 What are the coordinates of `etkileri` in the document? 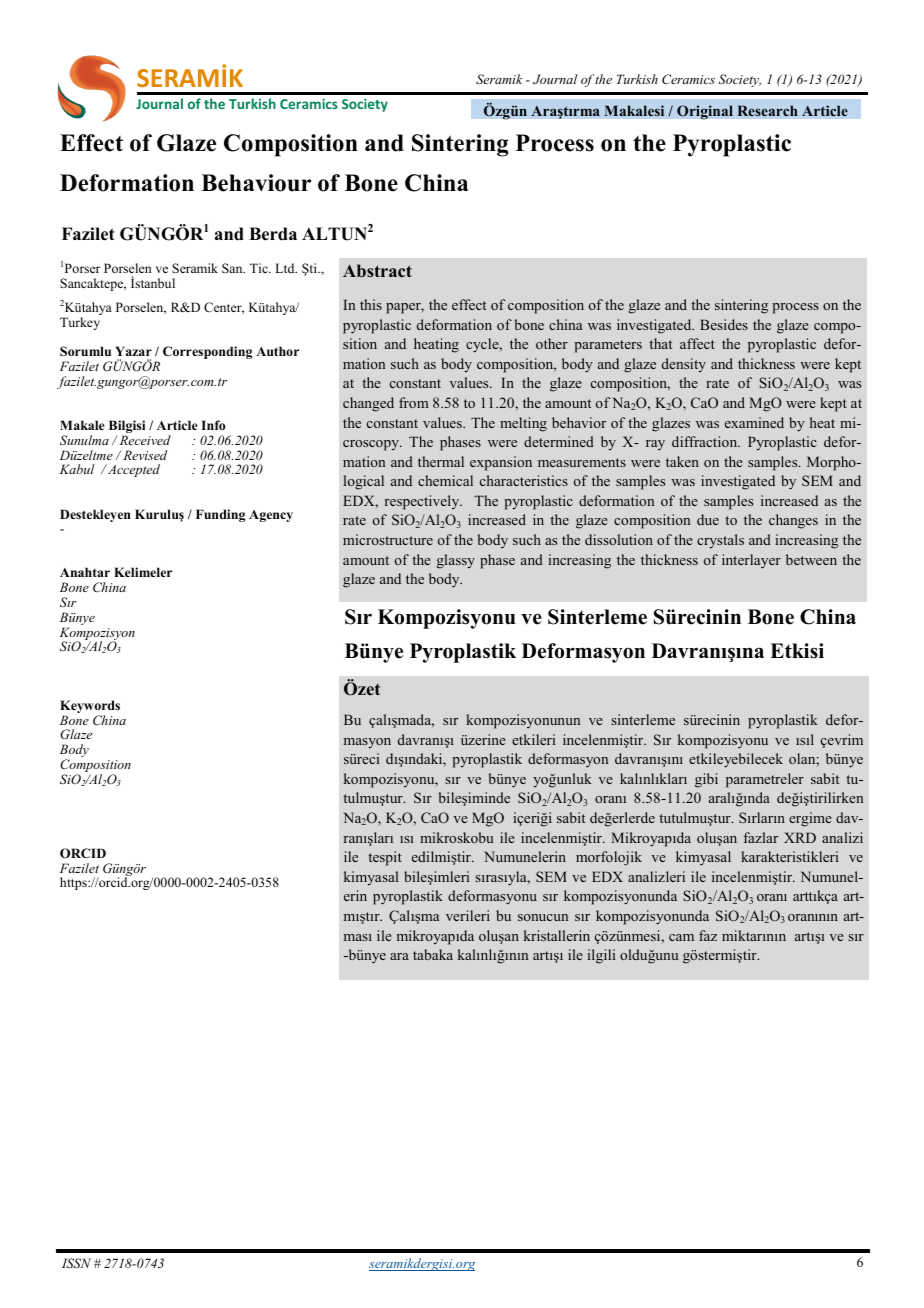 It's located at (533, 739).
